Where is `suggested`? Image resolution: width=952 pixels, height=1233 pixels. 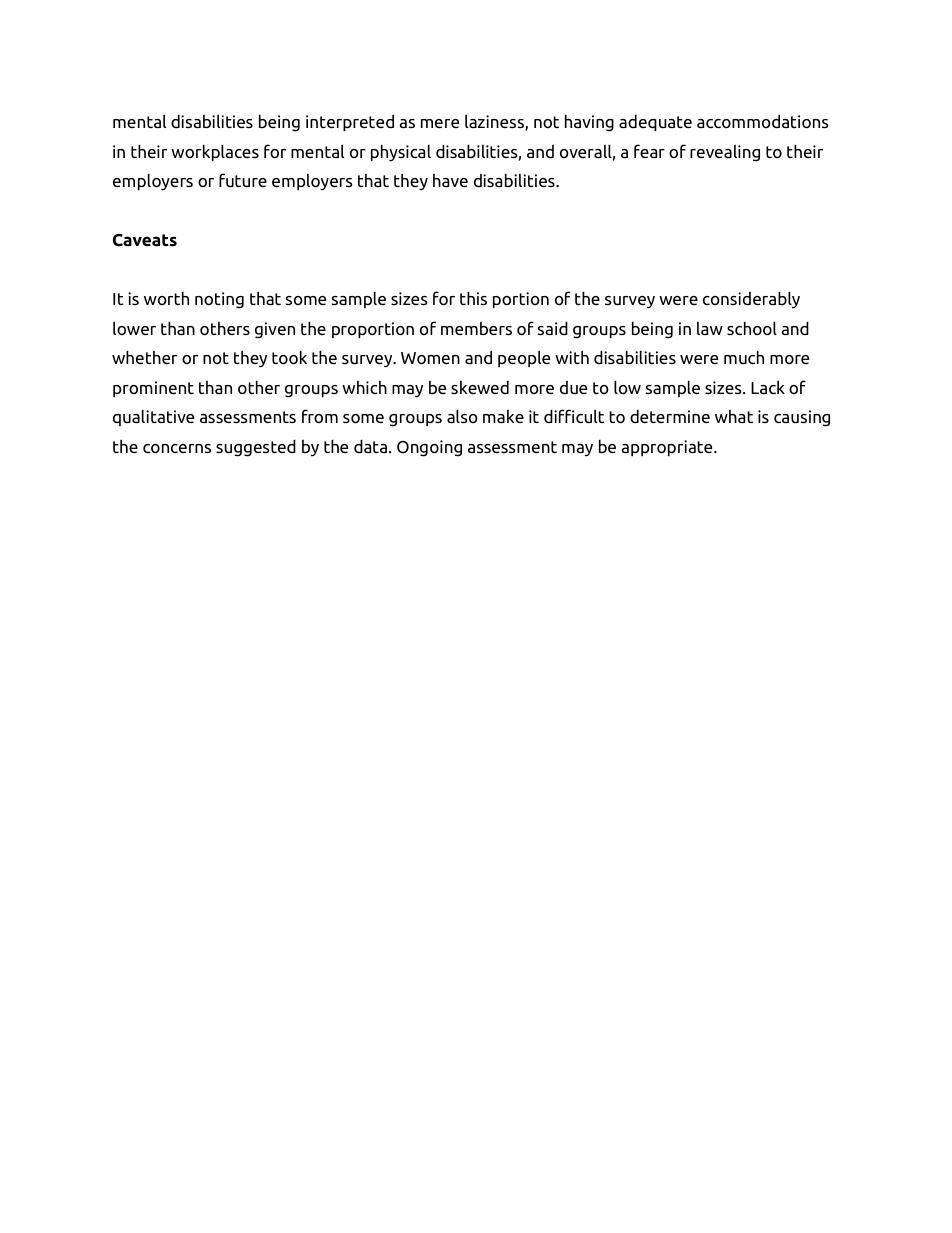 suggested is located at coordinates (256, 448).
